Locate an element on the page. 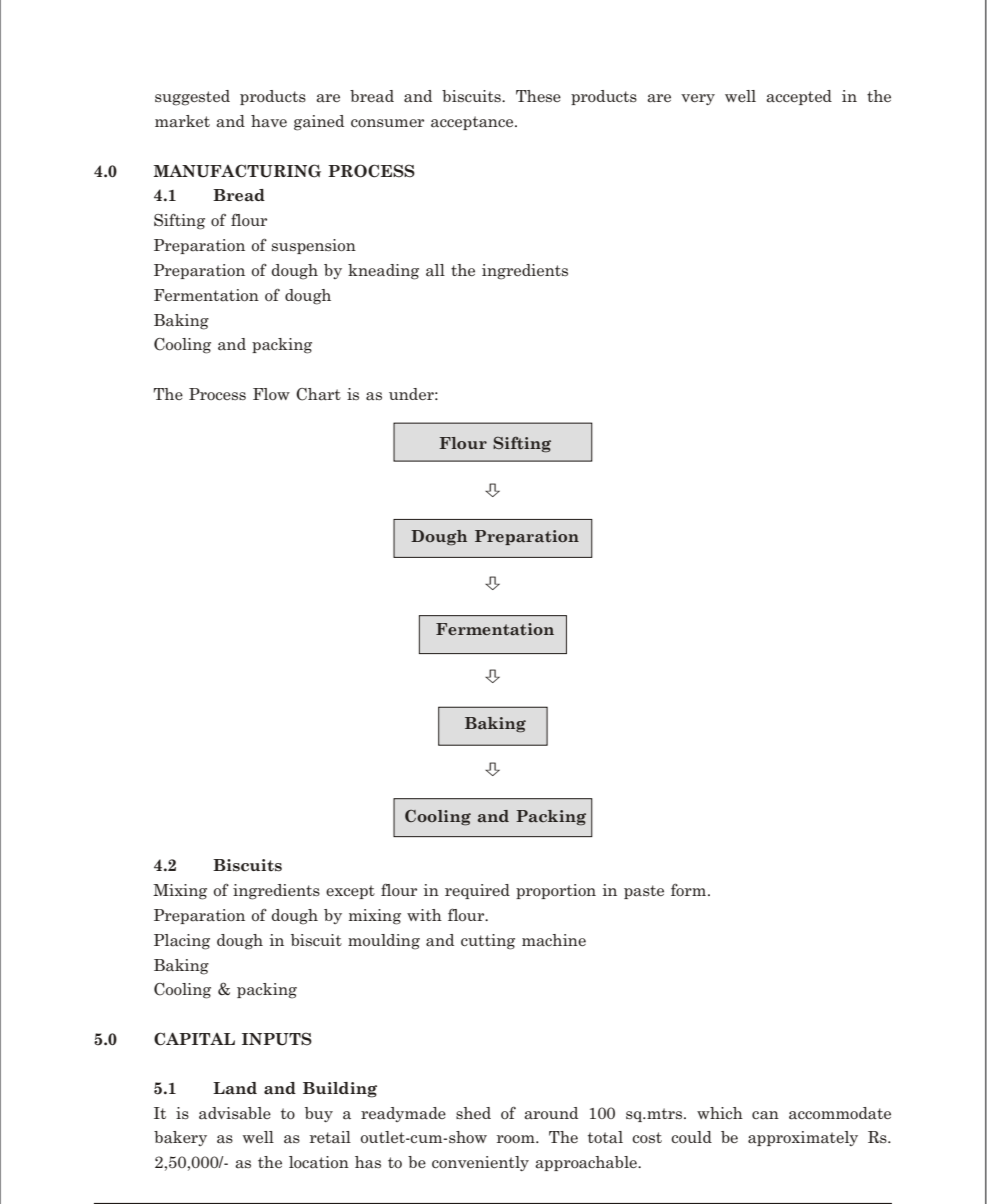 The image size is (987, 1204). Chart is located at coordinates (318, 394).
